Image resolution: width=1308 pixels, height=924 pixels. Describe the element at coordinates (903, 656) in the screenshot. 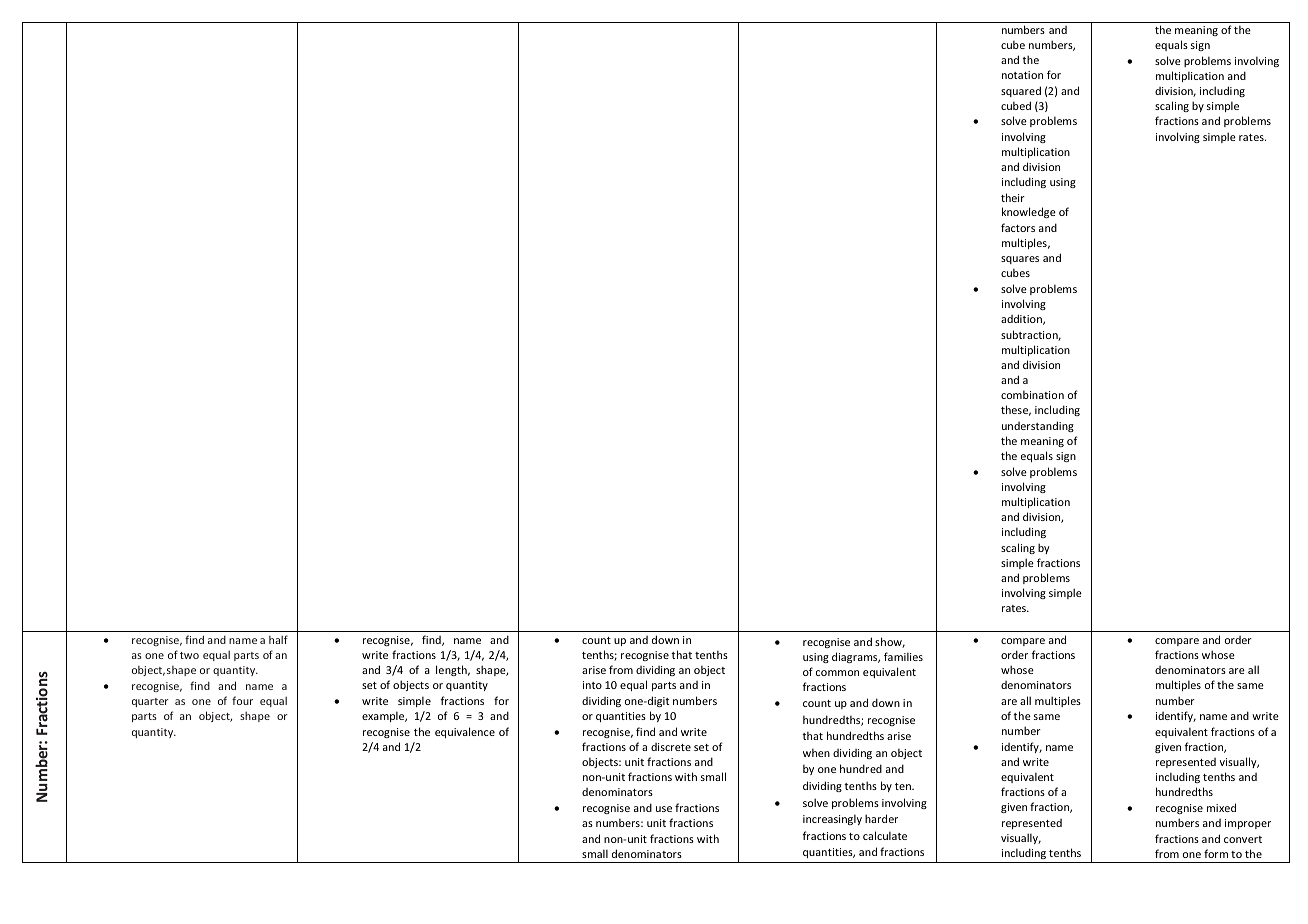

I see `families` at that location.
